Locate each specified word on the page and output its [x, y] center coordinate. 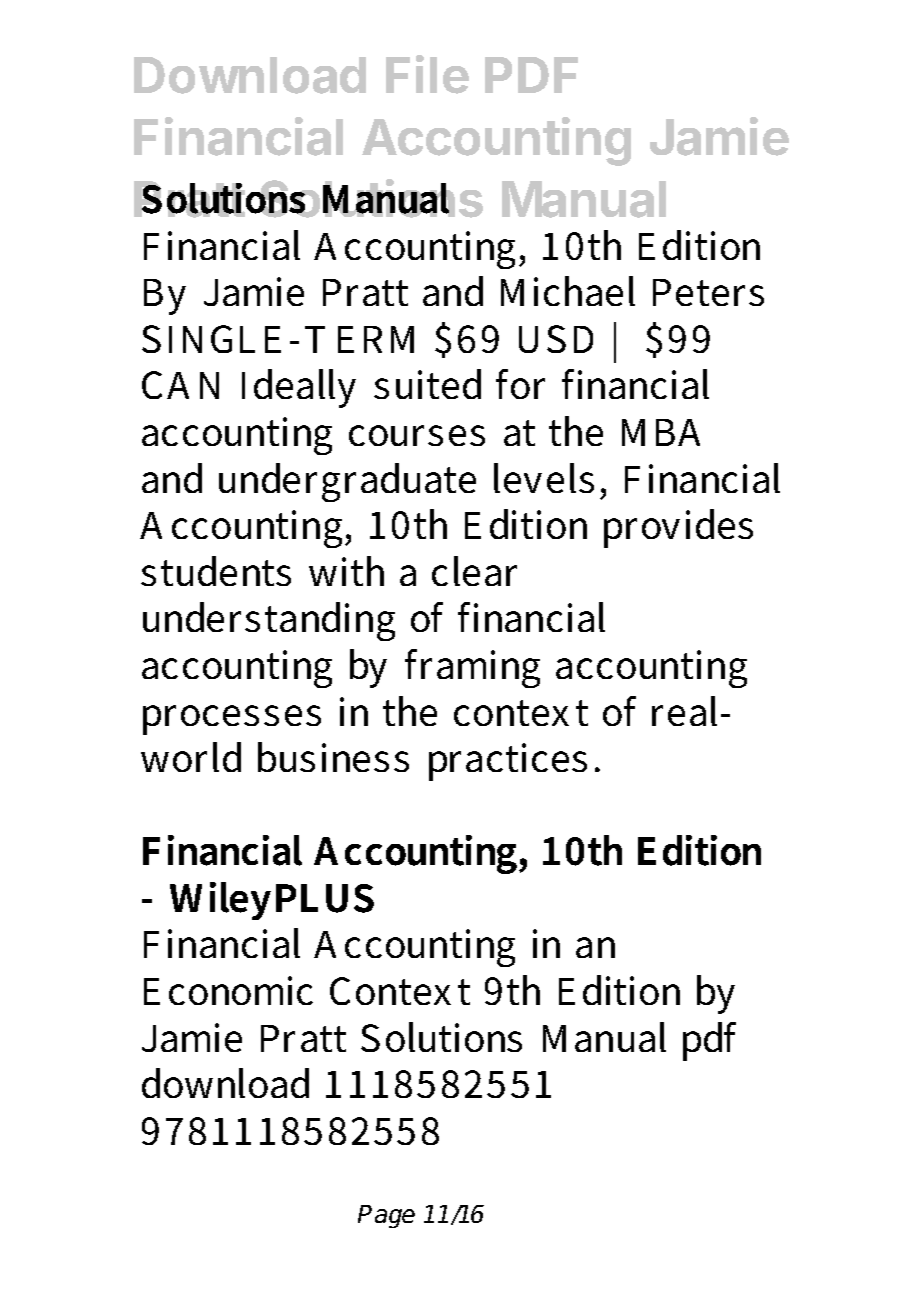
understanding [269, 621]
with [346, 571]
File [427, 74]
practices [508, 762]
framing [472, 668]
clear [474, 571]
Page [386, 1216]
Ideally [299, 388]
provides [678, 528]
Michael [568, 291]
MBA [661, 432]
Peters [708, 292]
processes [232, 720]
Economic [228, 990]
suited [427, 384]
